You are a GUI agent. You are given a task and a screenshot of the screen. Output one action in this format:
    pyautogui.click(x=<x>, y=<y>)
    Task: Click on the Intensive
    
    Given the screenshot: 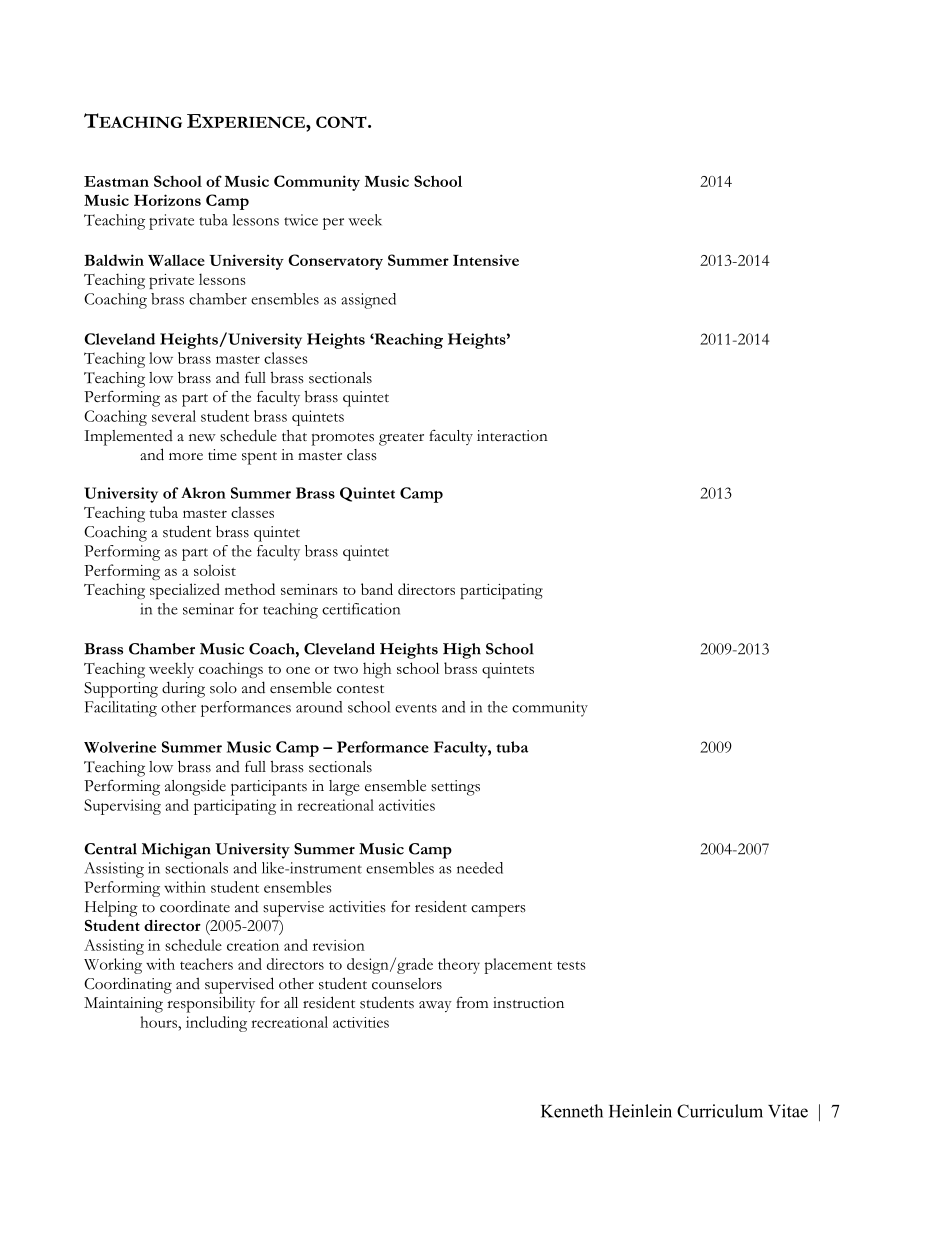 What is the action you would take?
    pyautogui.click(x=486, y=260)
